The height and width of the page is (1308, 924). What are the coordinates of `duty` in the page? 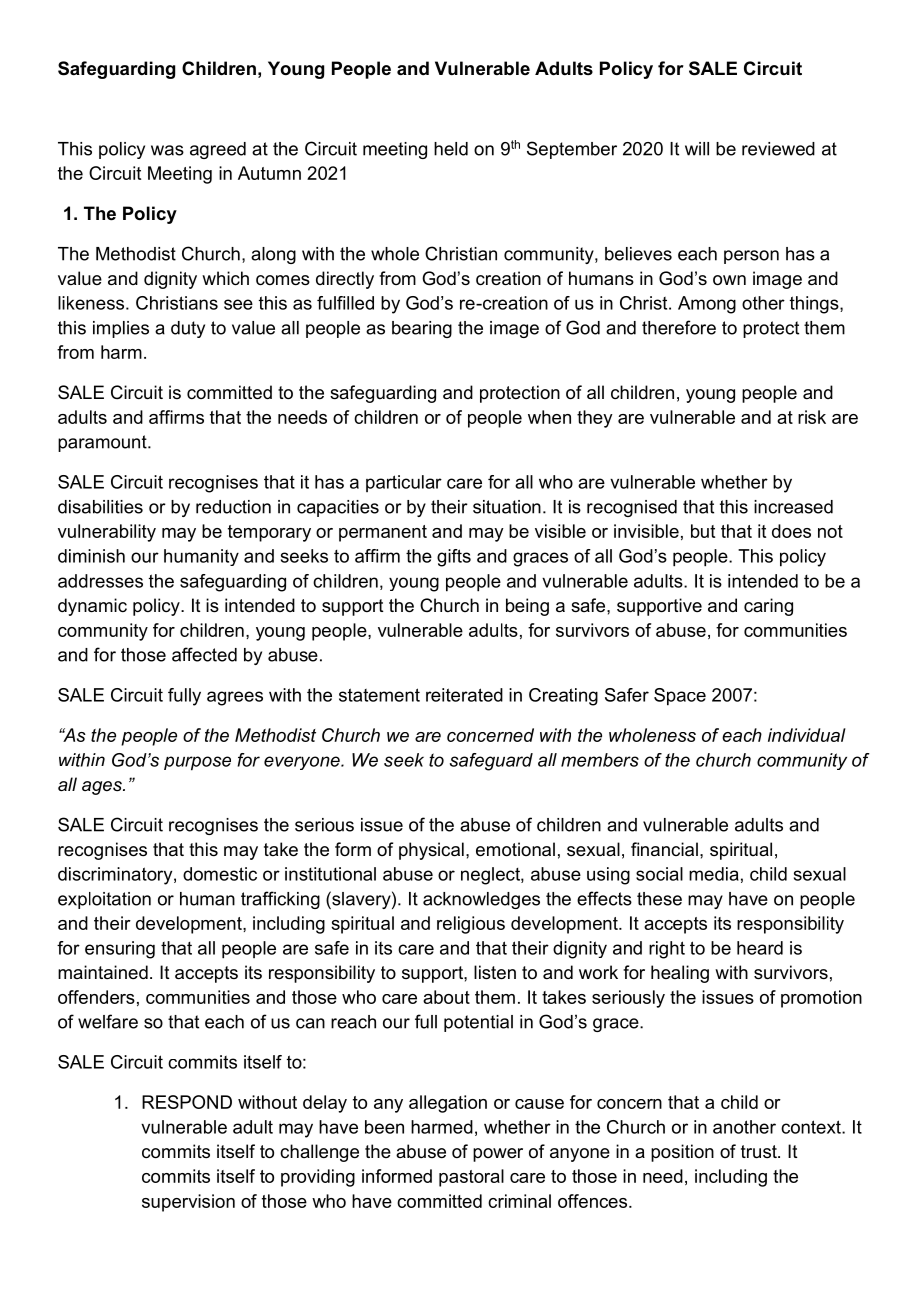 It's located at (188, 329).
